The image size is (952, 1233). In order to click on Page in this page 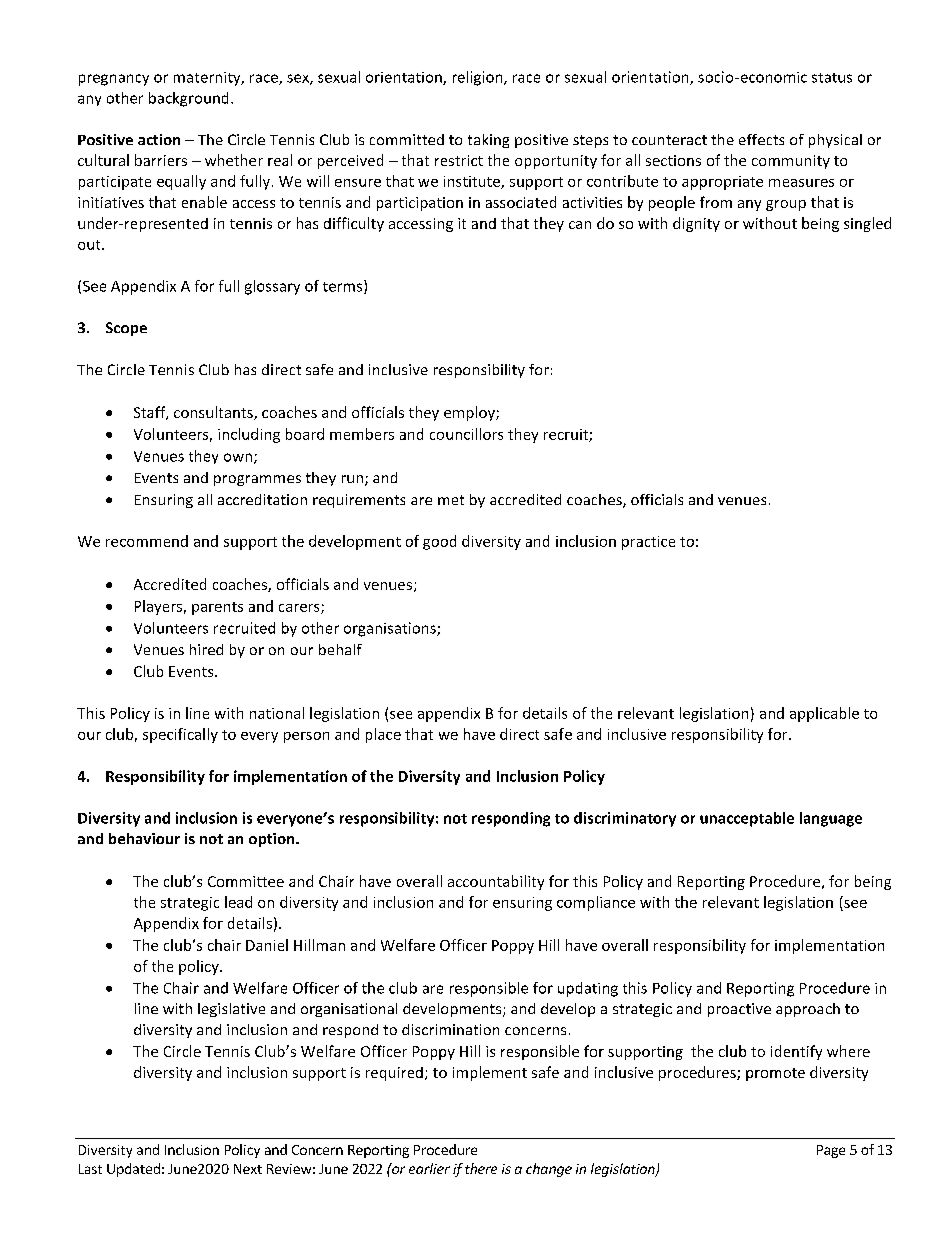, I will do `click(831, 1151)`.
